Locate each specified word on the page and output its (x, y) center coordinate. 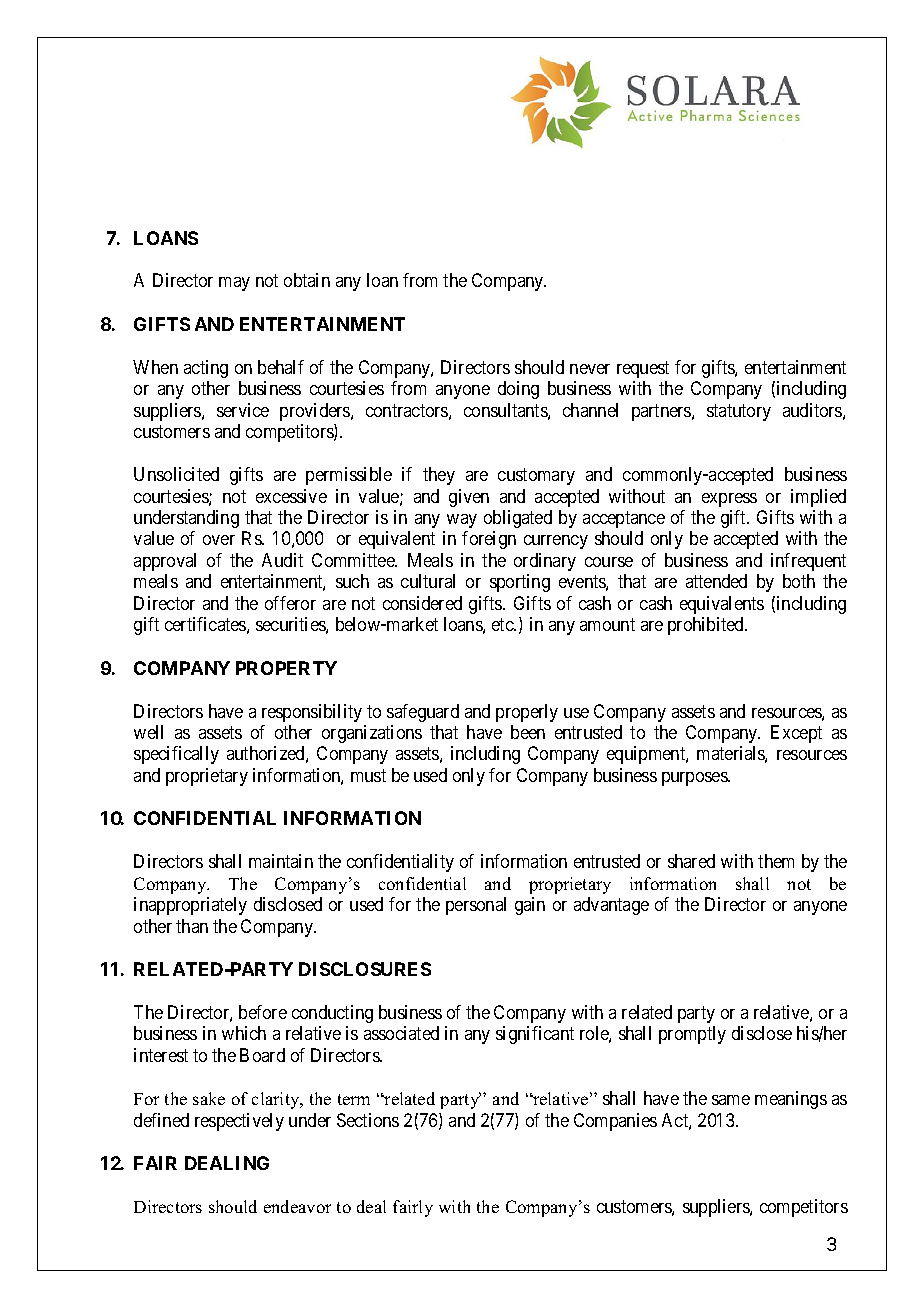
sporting (520, 583)
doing (518, 390)
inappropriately (190, 906)
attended (716, 581)
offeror (290, 603)
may (234, 284)
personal (476, 906)
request (643, 369)
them (776, 861)
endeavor (297, 1206)
